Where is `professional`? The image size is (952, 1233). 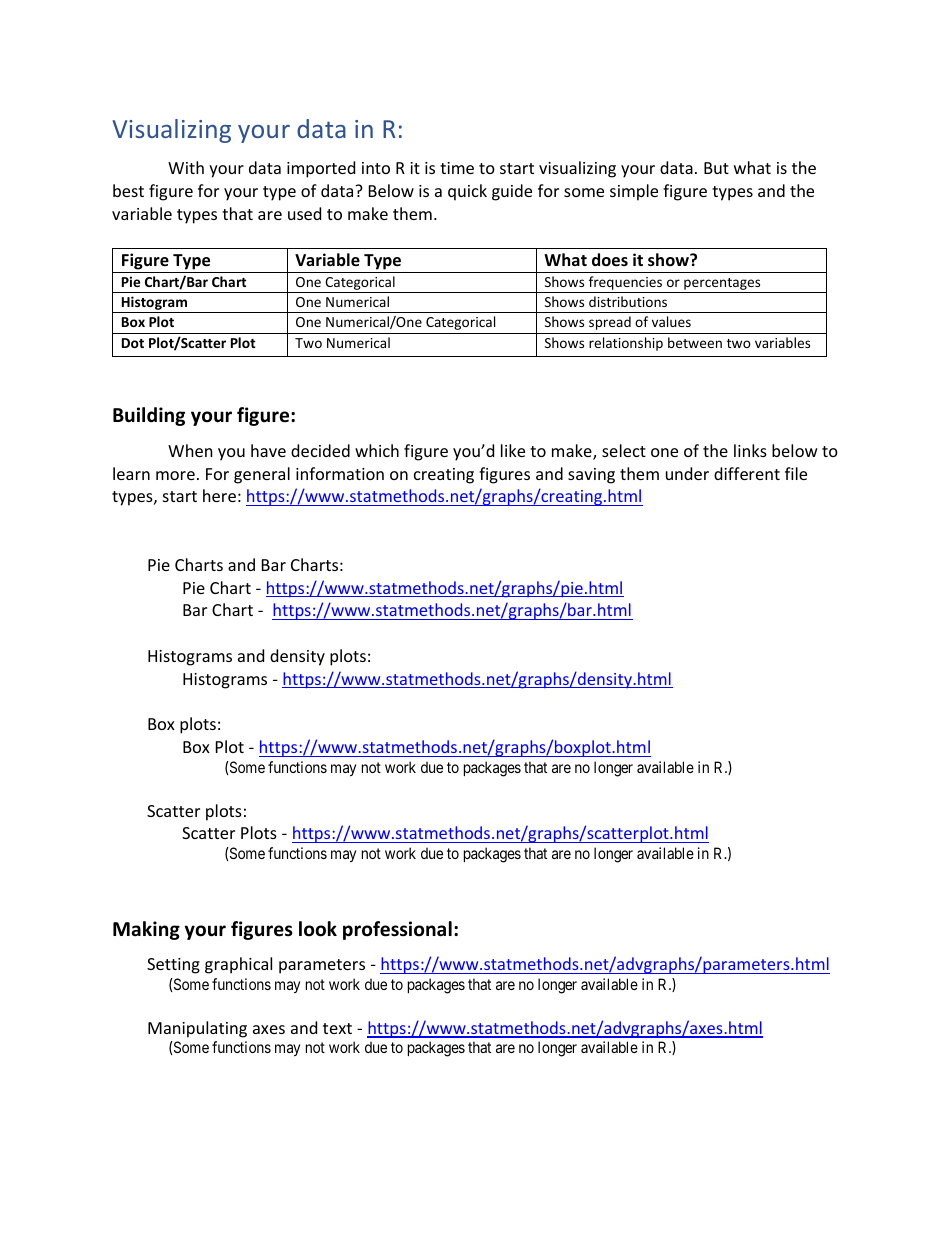 professional is located at coordinates (397, 930).
